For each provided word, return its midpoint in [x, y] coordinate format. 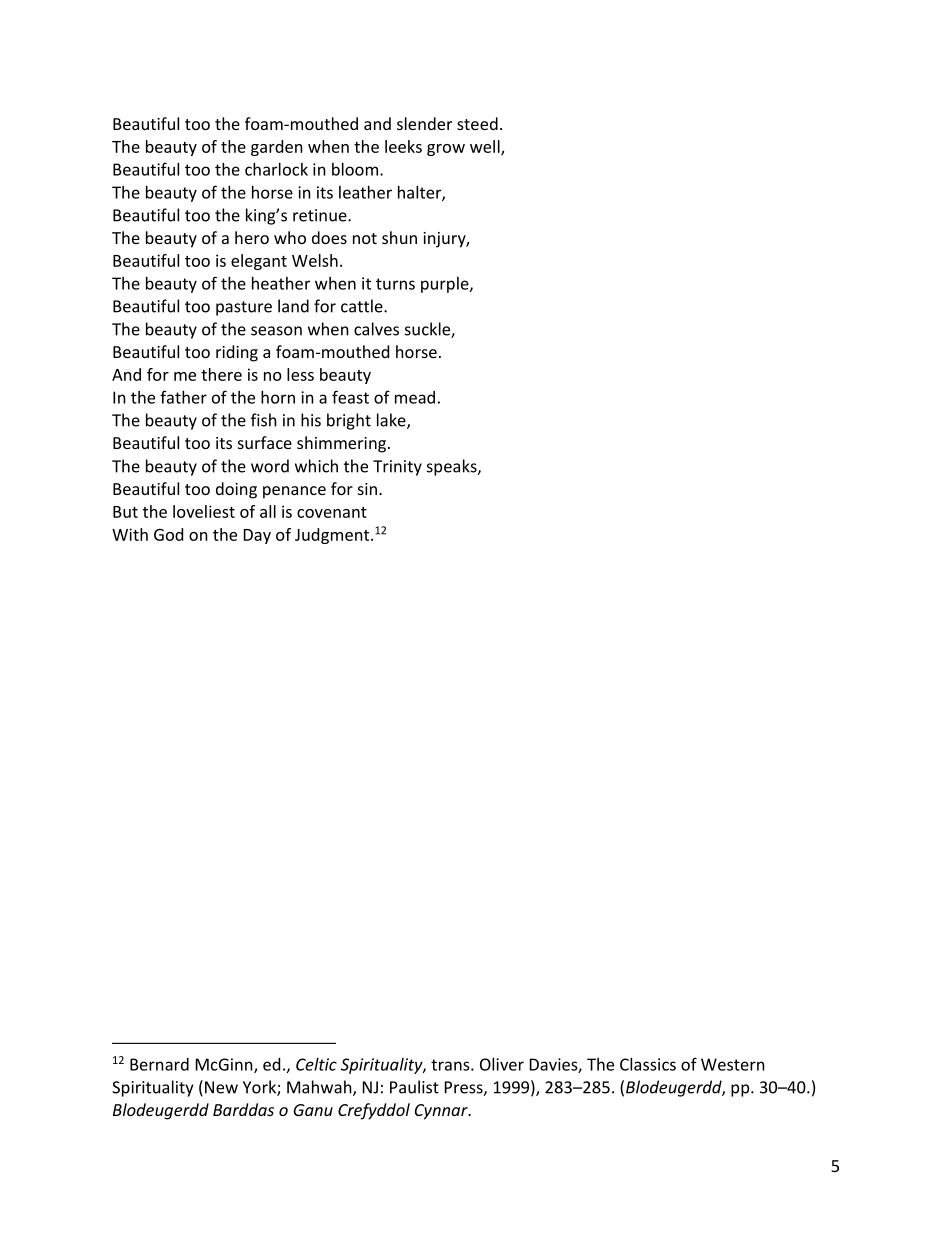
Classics [648, 1064]
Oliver [502, 1064]
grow [446, 150]
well [486, 147]
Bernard [159, 1064]
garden [277, 148]
